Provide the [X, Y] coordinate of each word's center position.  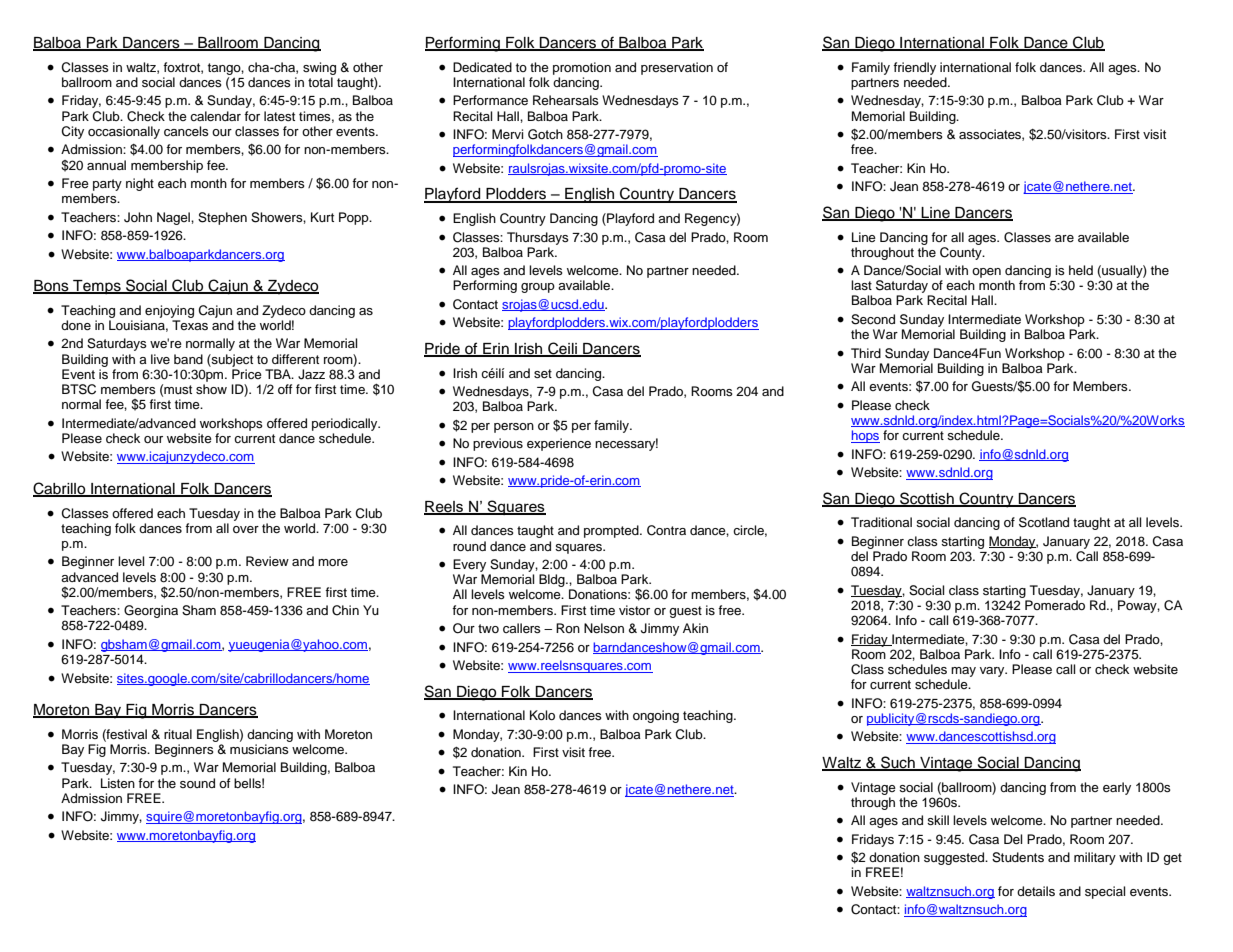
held [1081, 270]
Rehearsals [566, 100]
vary [993, 672]
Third [866, 353]
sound [197, 783]
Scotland [1044, 522]
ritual [178, 734]
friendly [914, 68]
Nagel [174, 218]
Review [267, 561]
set [543, 373]
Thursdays [538, 238]
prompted [612, 531]
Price [247, 374]
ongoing [656, 716]
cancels [186, 131]
